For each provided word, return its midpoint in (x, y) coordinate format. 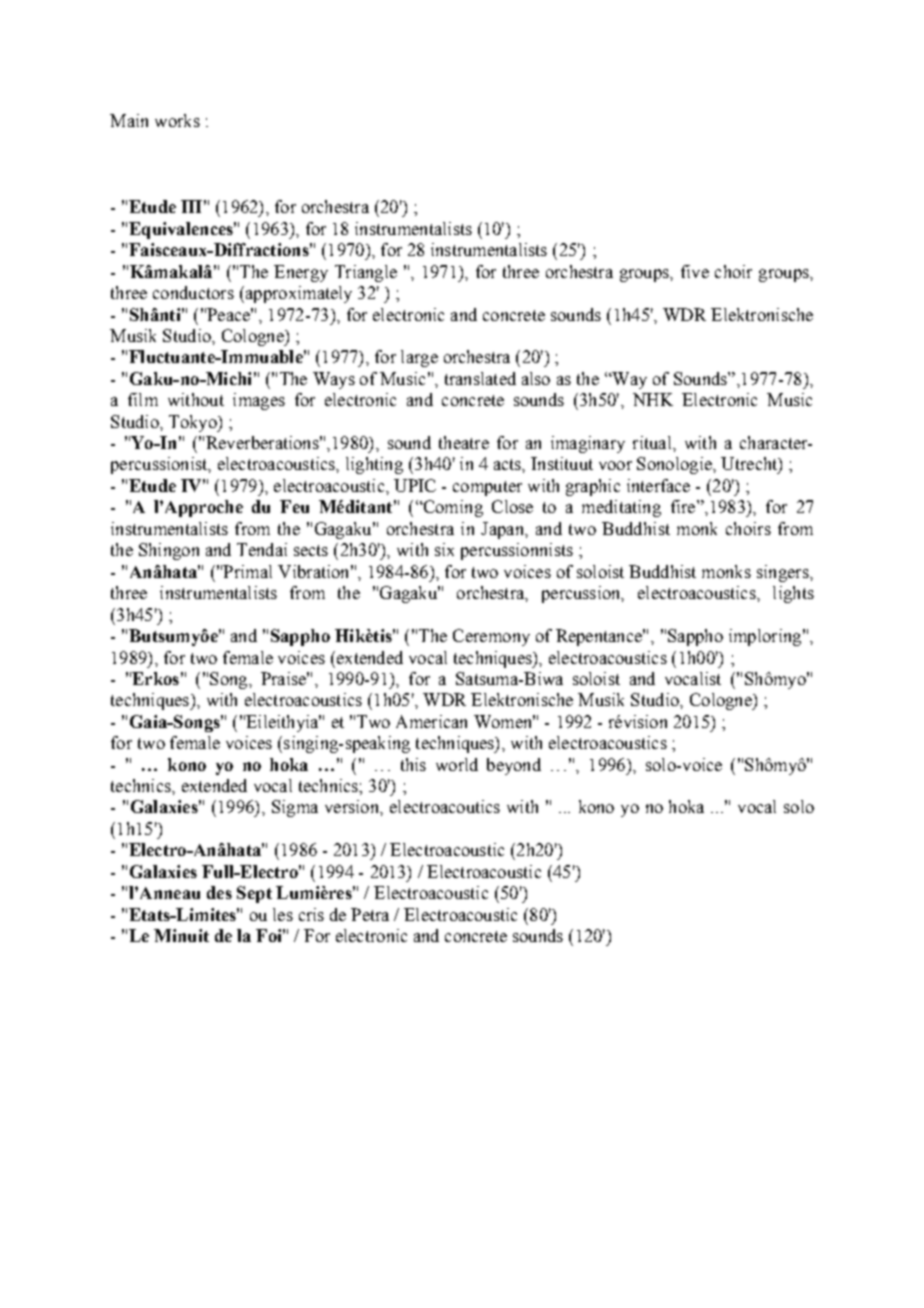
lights (793, 594)
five (695, 271)
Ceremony (491, 637)
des (219, 892)
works (177, 120)
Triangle (366, 273)
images (259, 401)
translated (480, 378)
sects (311, 550)
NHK (653, 399)
